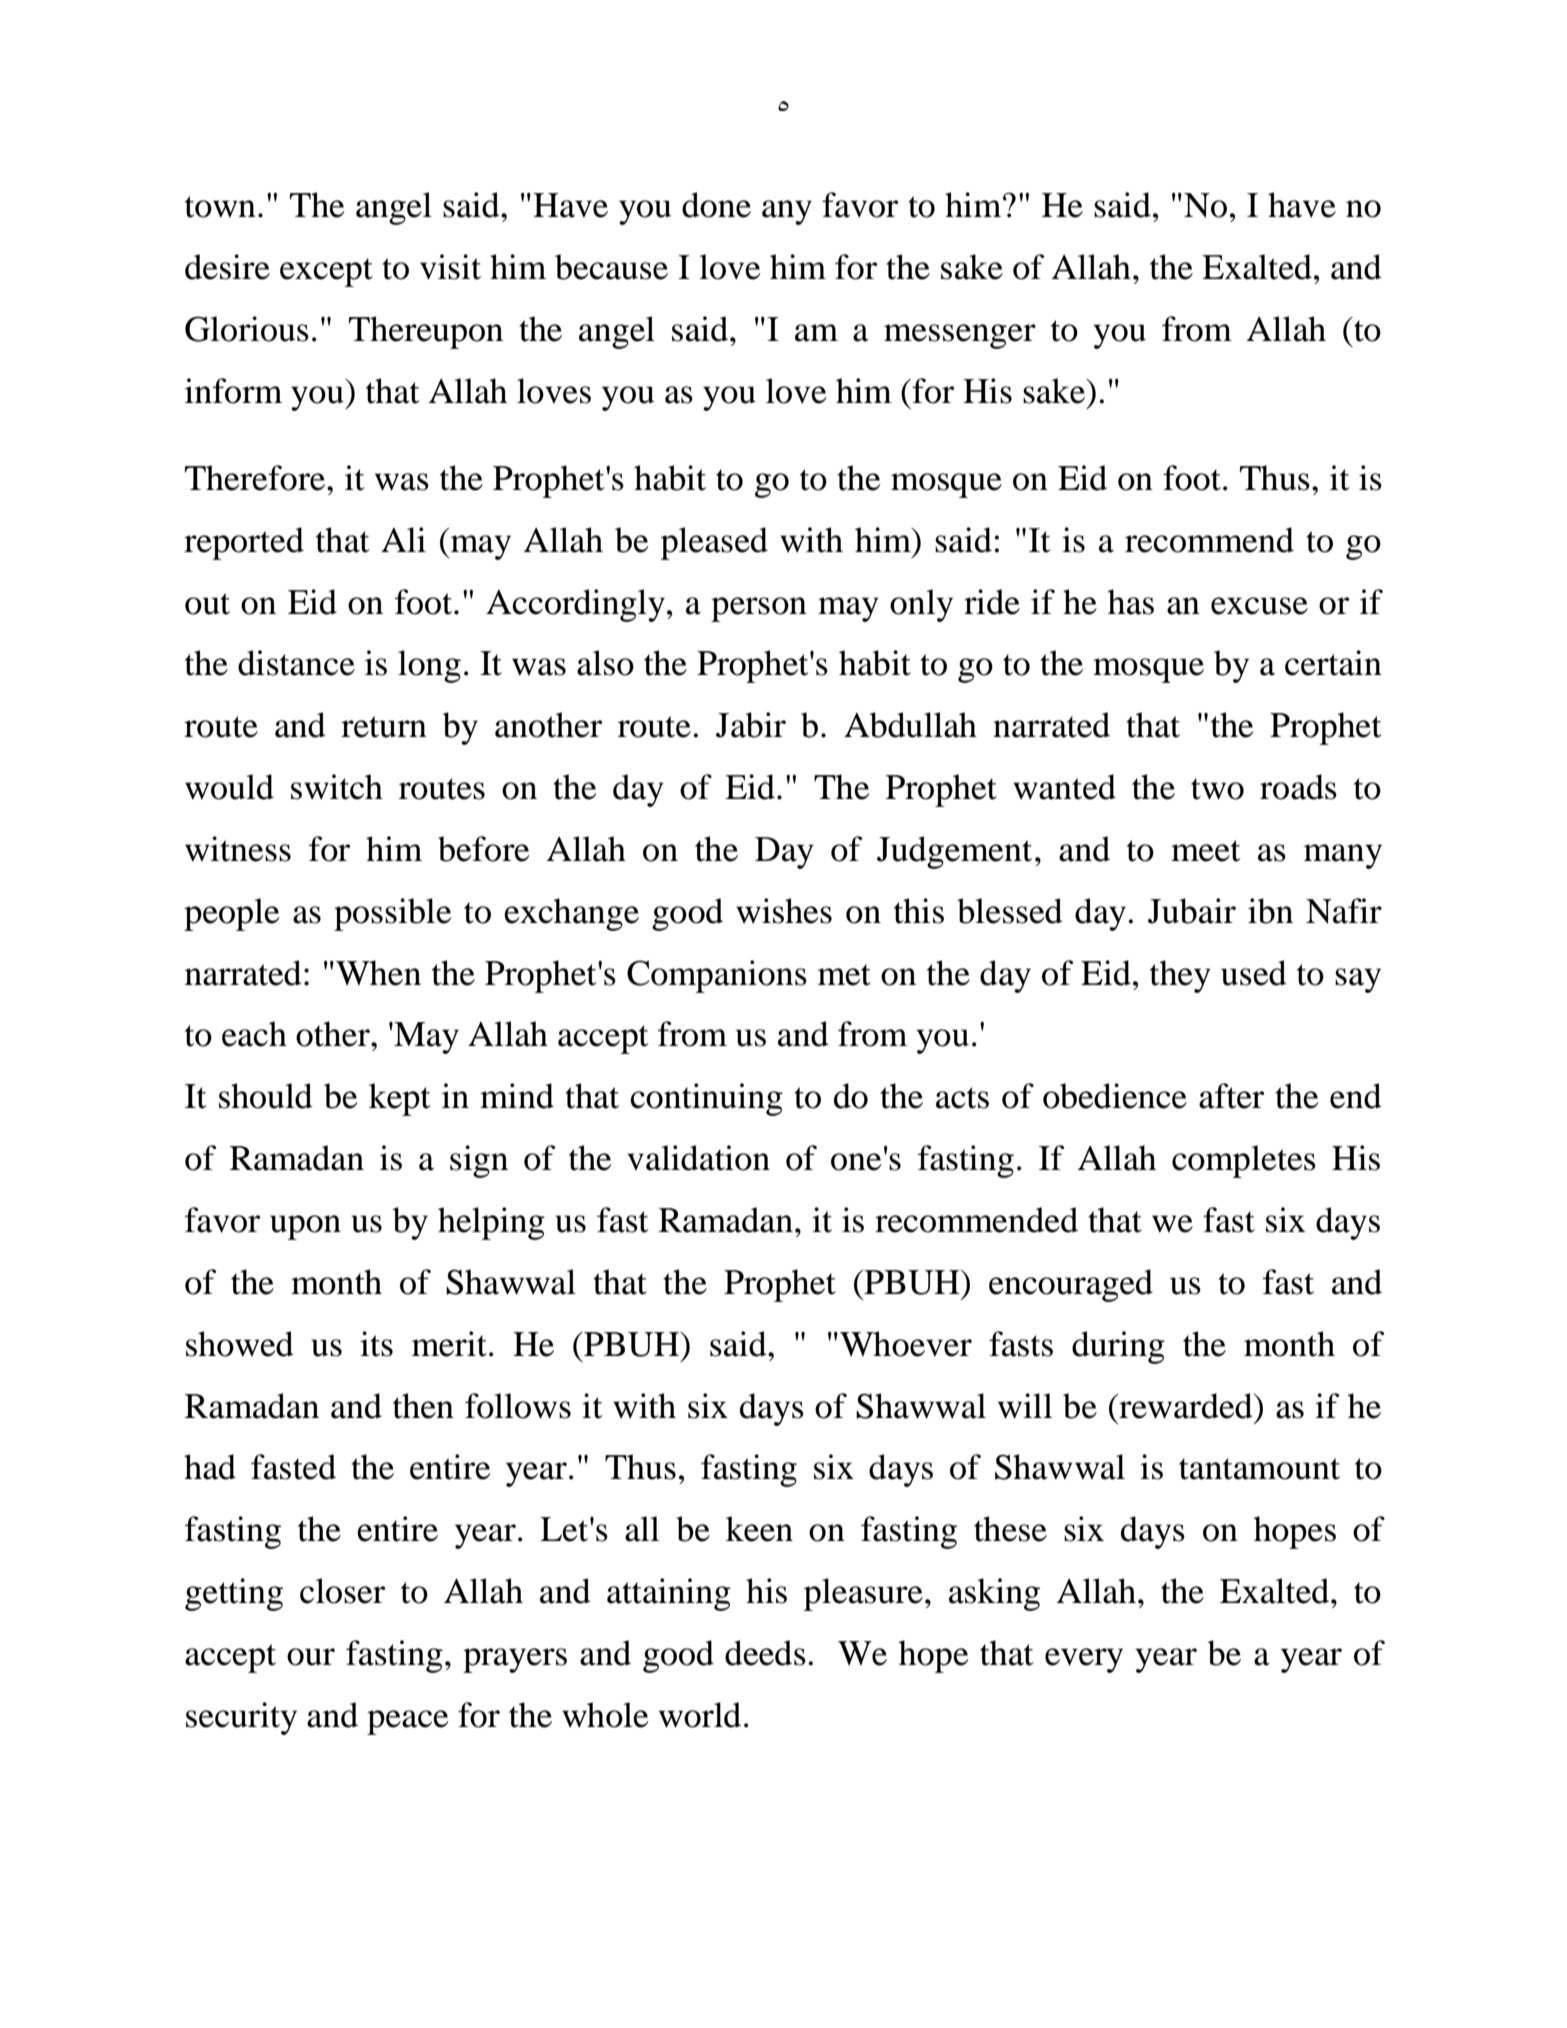  I want to click on excuse, so click(1259, 606).
